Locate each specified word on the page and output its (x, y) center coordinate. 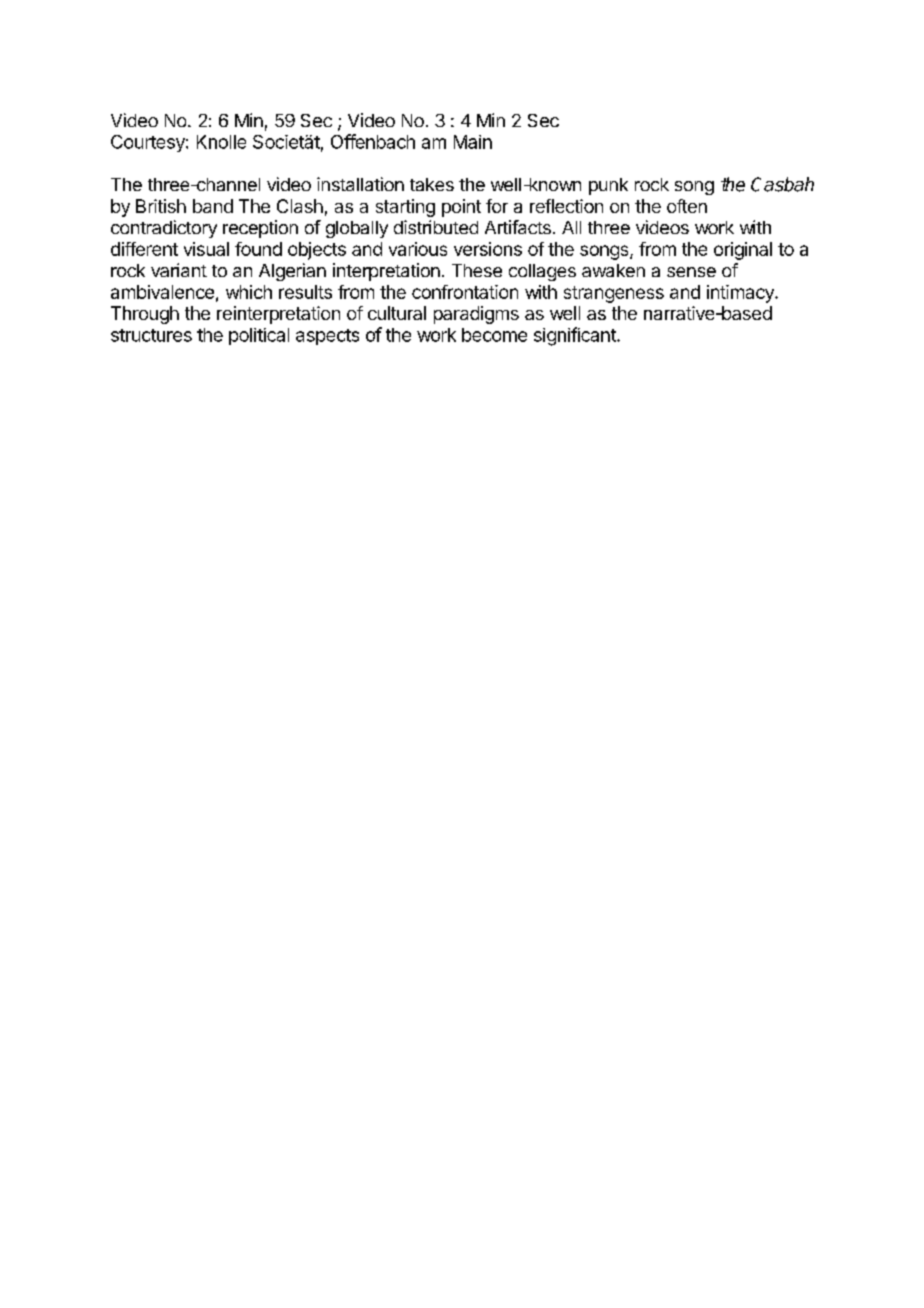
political (259, 336)
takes (432, 184)
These (477, 270)
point (461, 208)
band (213, 206)
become (494, 335)
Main (473, 142)
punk (608, 186)
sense (691, 272)
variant (179, 270)
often (687, 206)
